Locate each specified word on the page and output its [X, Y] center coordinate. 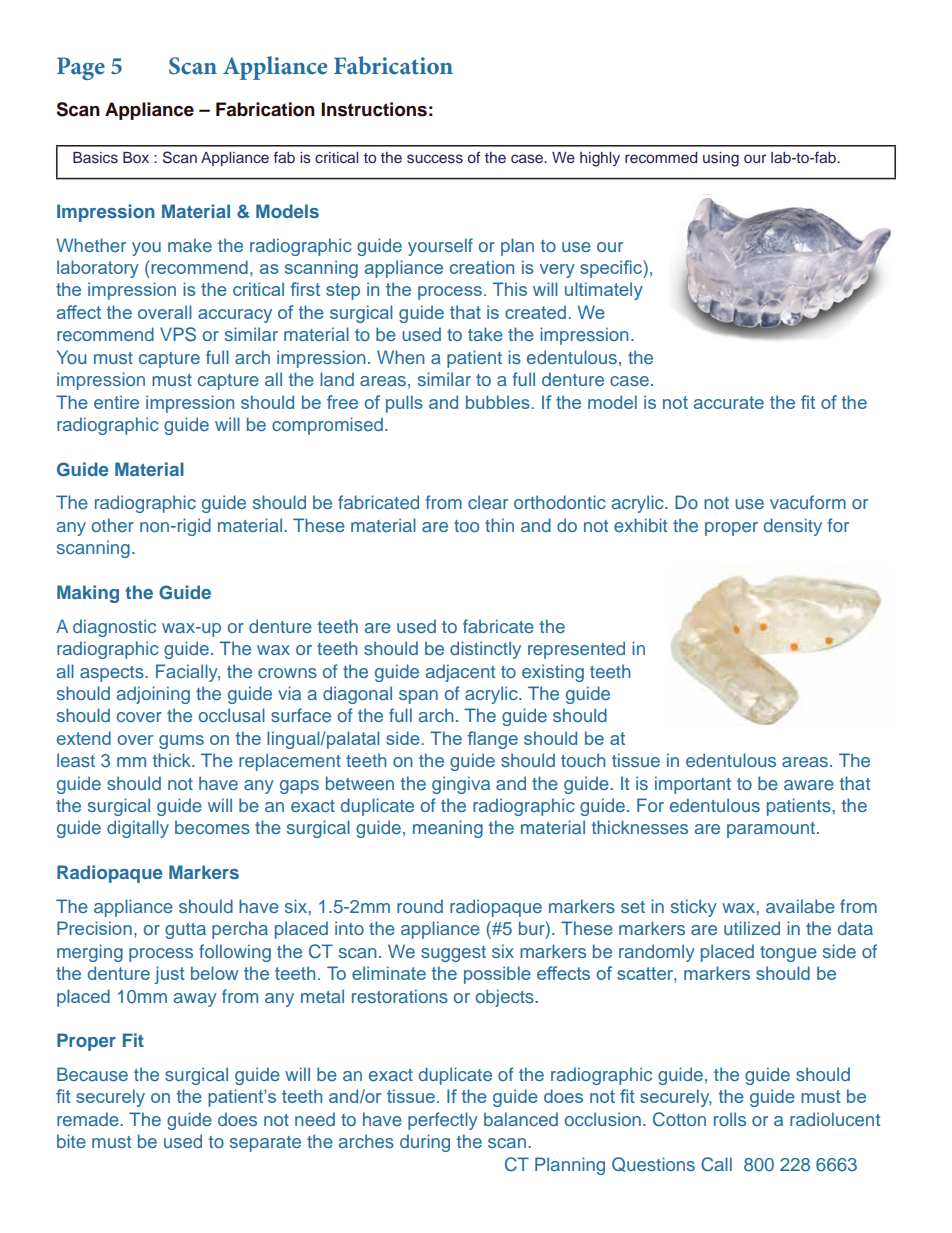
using [721, 159]
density [793, 527]
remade [89, 1119]
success [435, 159]
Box [136, 157]
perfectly [443, 1121]
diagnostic [114, 628]
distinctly [485, 650]
